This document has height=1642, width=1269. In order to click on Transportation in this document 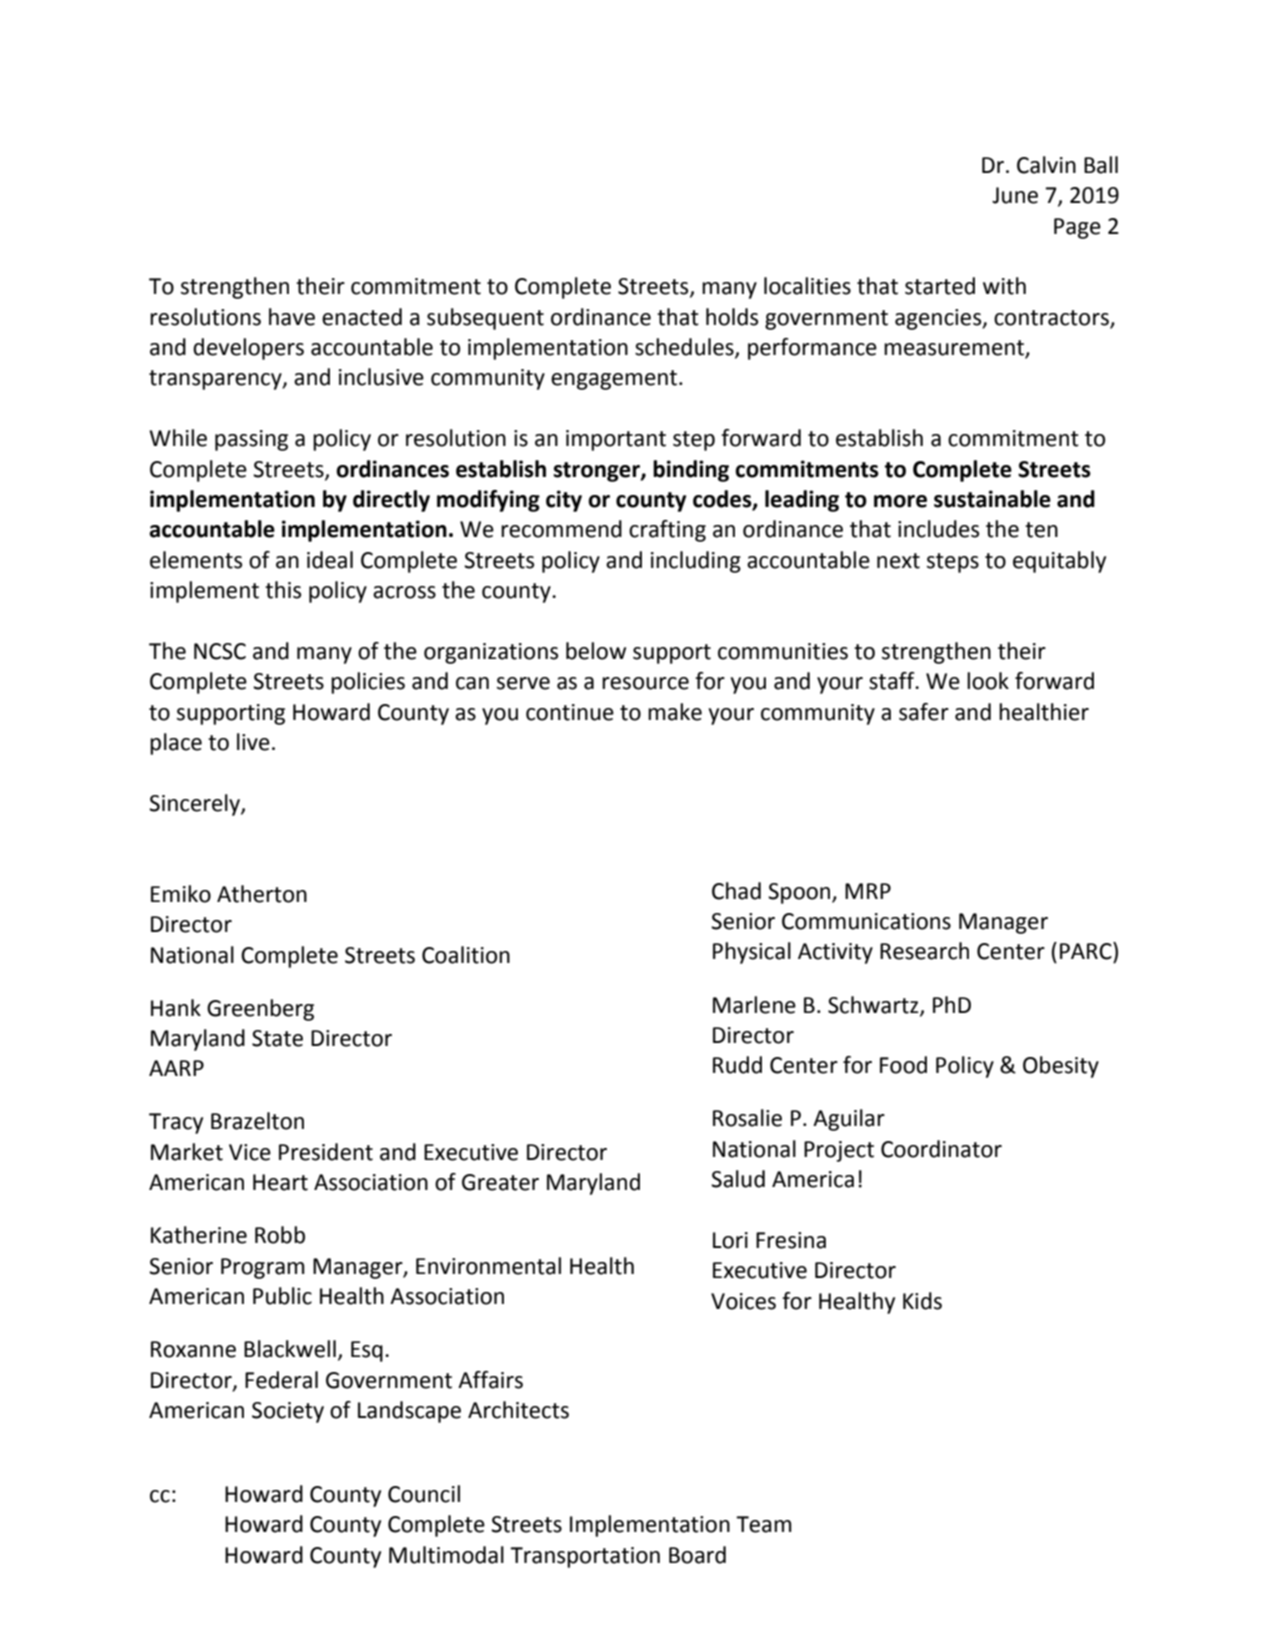, I will do `click(585, 1557)`.
